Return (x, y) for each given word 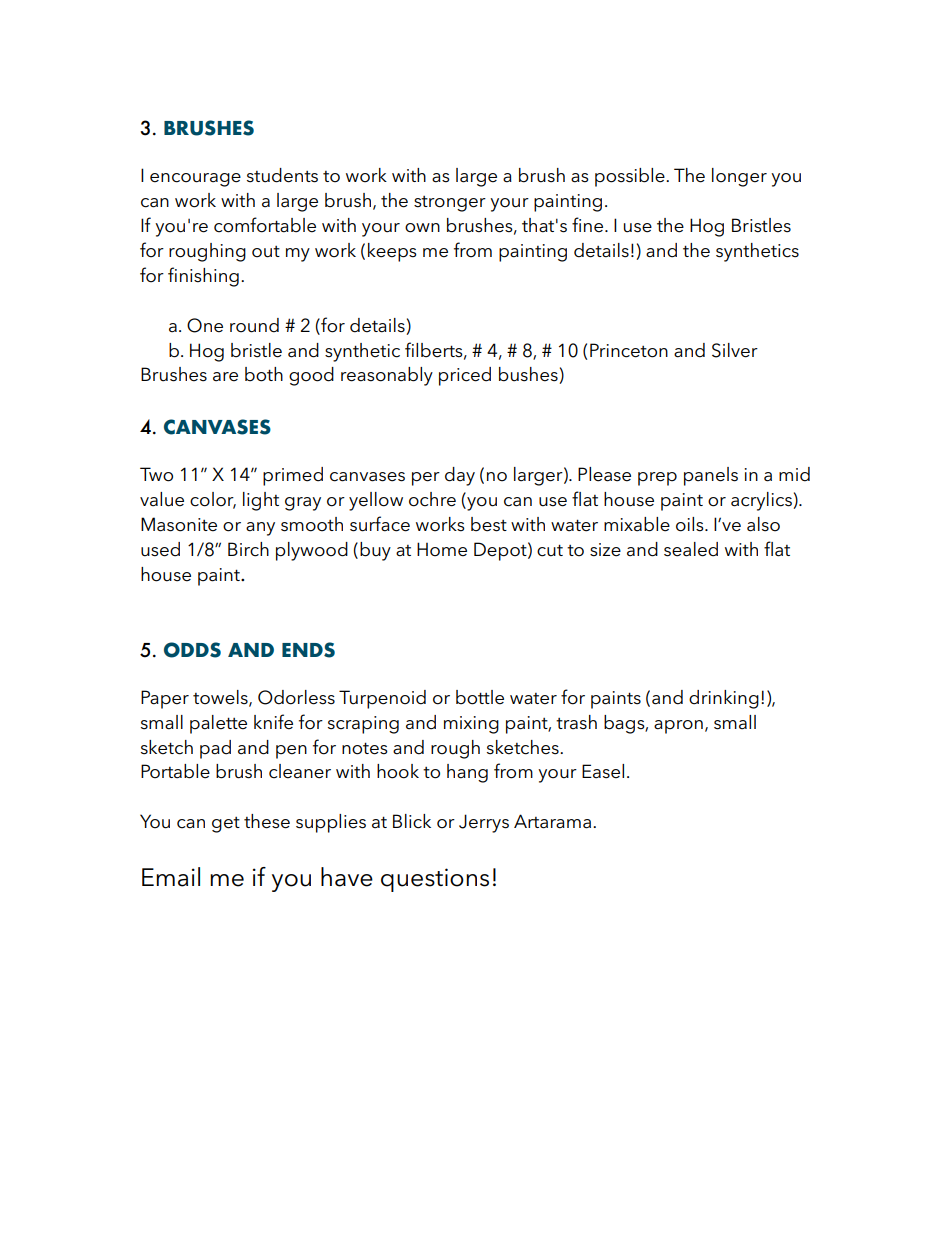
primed (293, 476)
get (226, 825)
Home (442, 549)
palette (218, 724)
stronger (450, 204)
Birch (248, 549)
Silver (735, 350)
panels (711, 476)
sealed (691, 549)
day (460, 476)
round (254, 325)
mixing (471, 725)
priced (465, 376)
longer (739, 177)
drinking (724, 699)
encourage (195, 180)
